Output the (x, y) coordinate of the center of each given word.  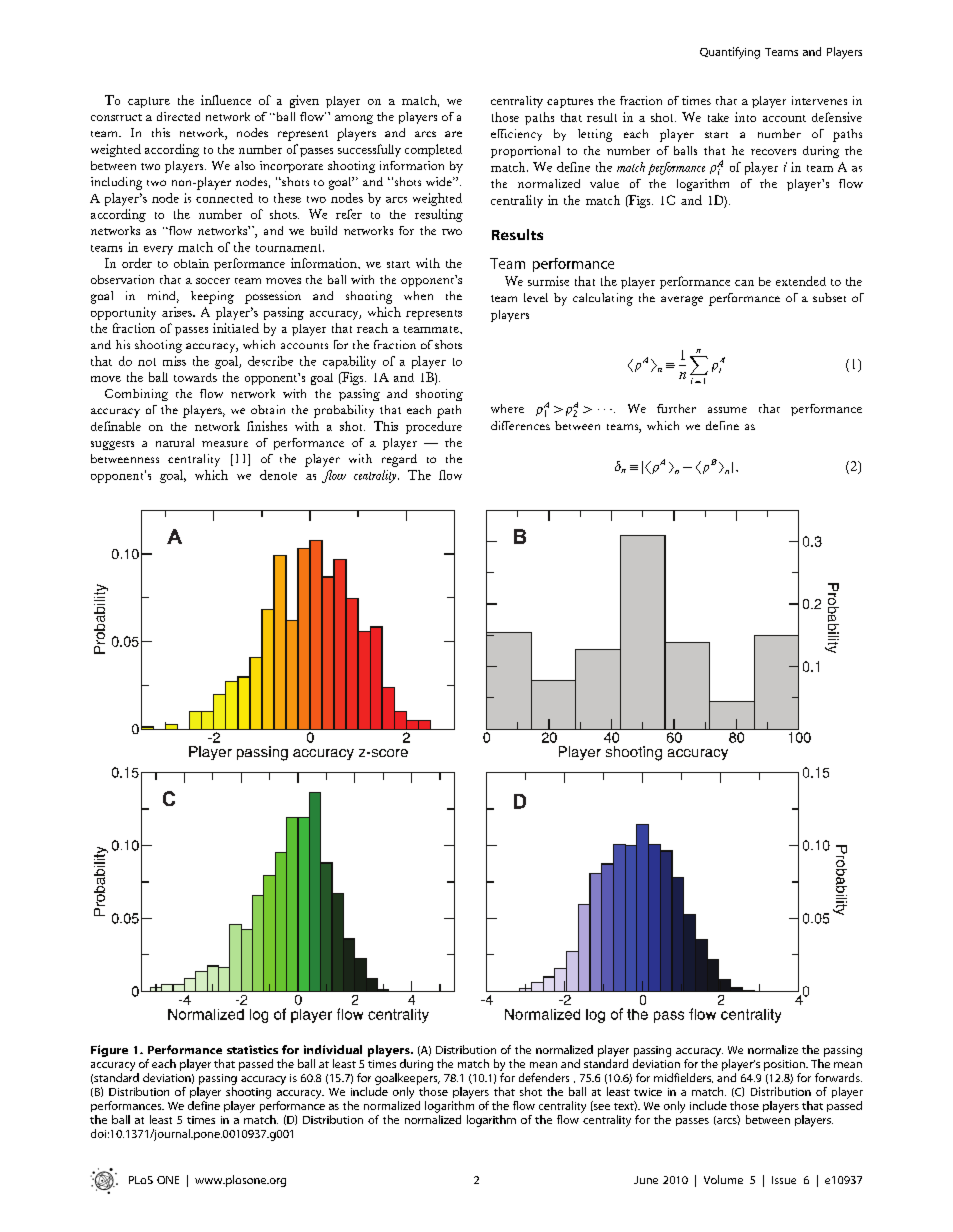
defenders (544, 1077)
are (453, 134)
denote (278, 475)
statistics (252, 1049)
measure (225, 444)
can (744, 283)
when (418, 295)
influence (226, 100)
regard (399, 460)
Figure (109, 1051)
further (676, 408)
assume (727, 410)
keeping (212, 297)
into (745, 117)
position (785, 1065)
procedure (434, 427)
